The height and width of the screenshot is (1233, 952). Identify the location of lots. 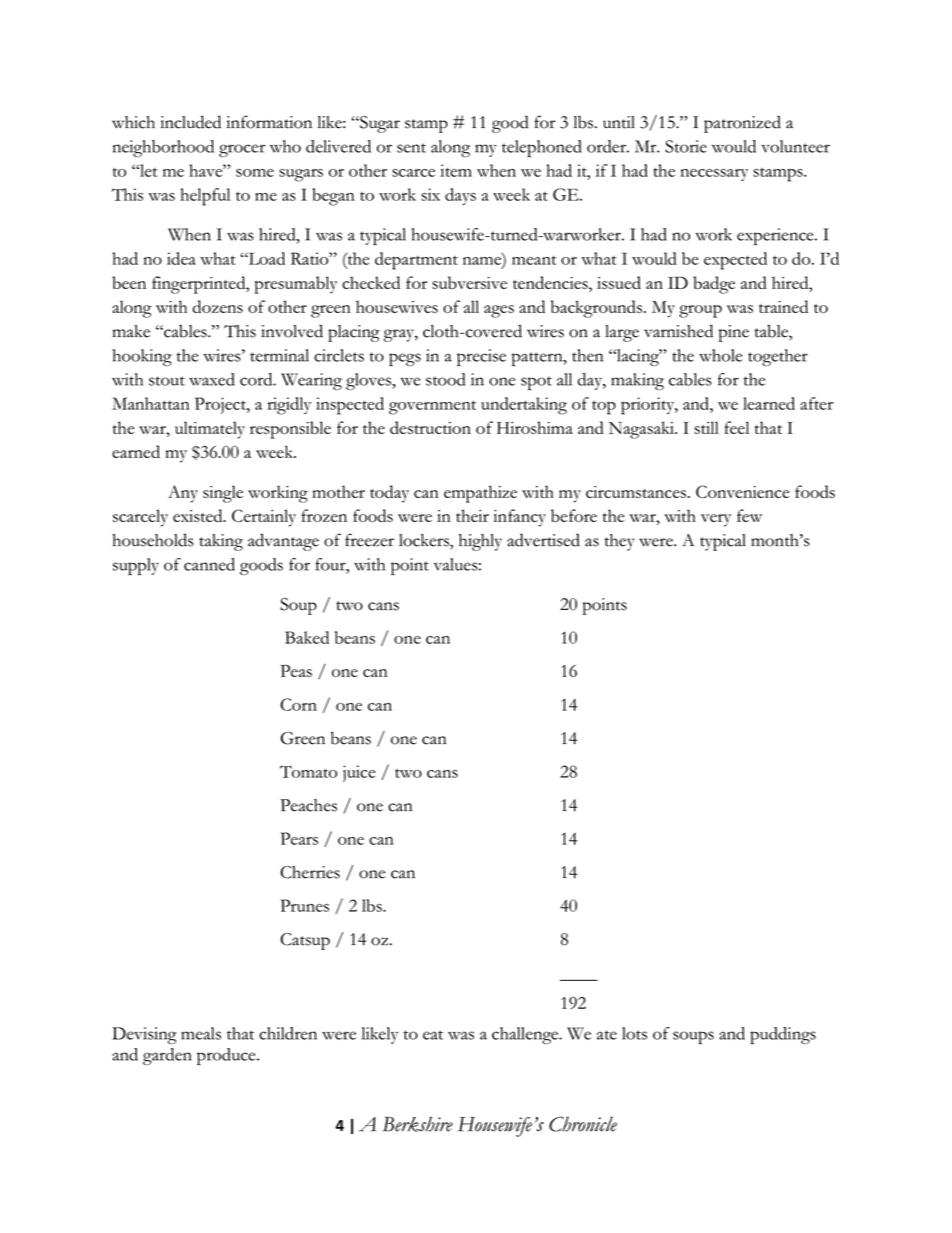
(634, 1033).
